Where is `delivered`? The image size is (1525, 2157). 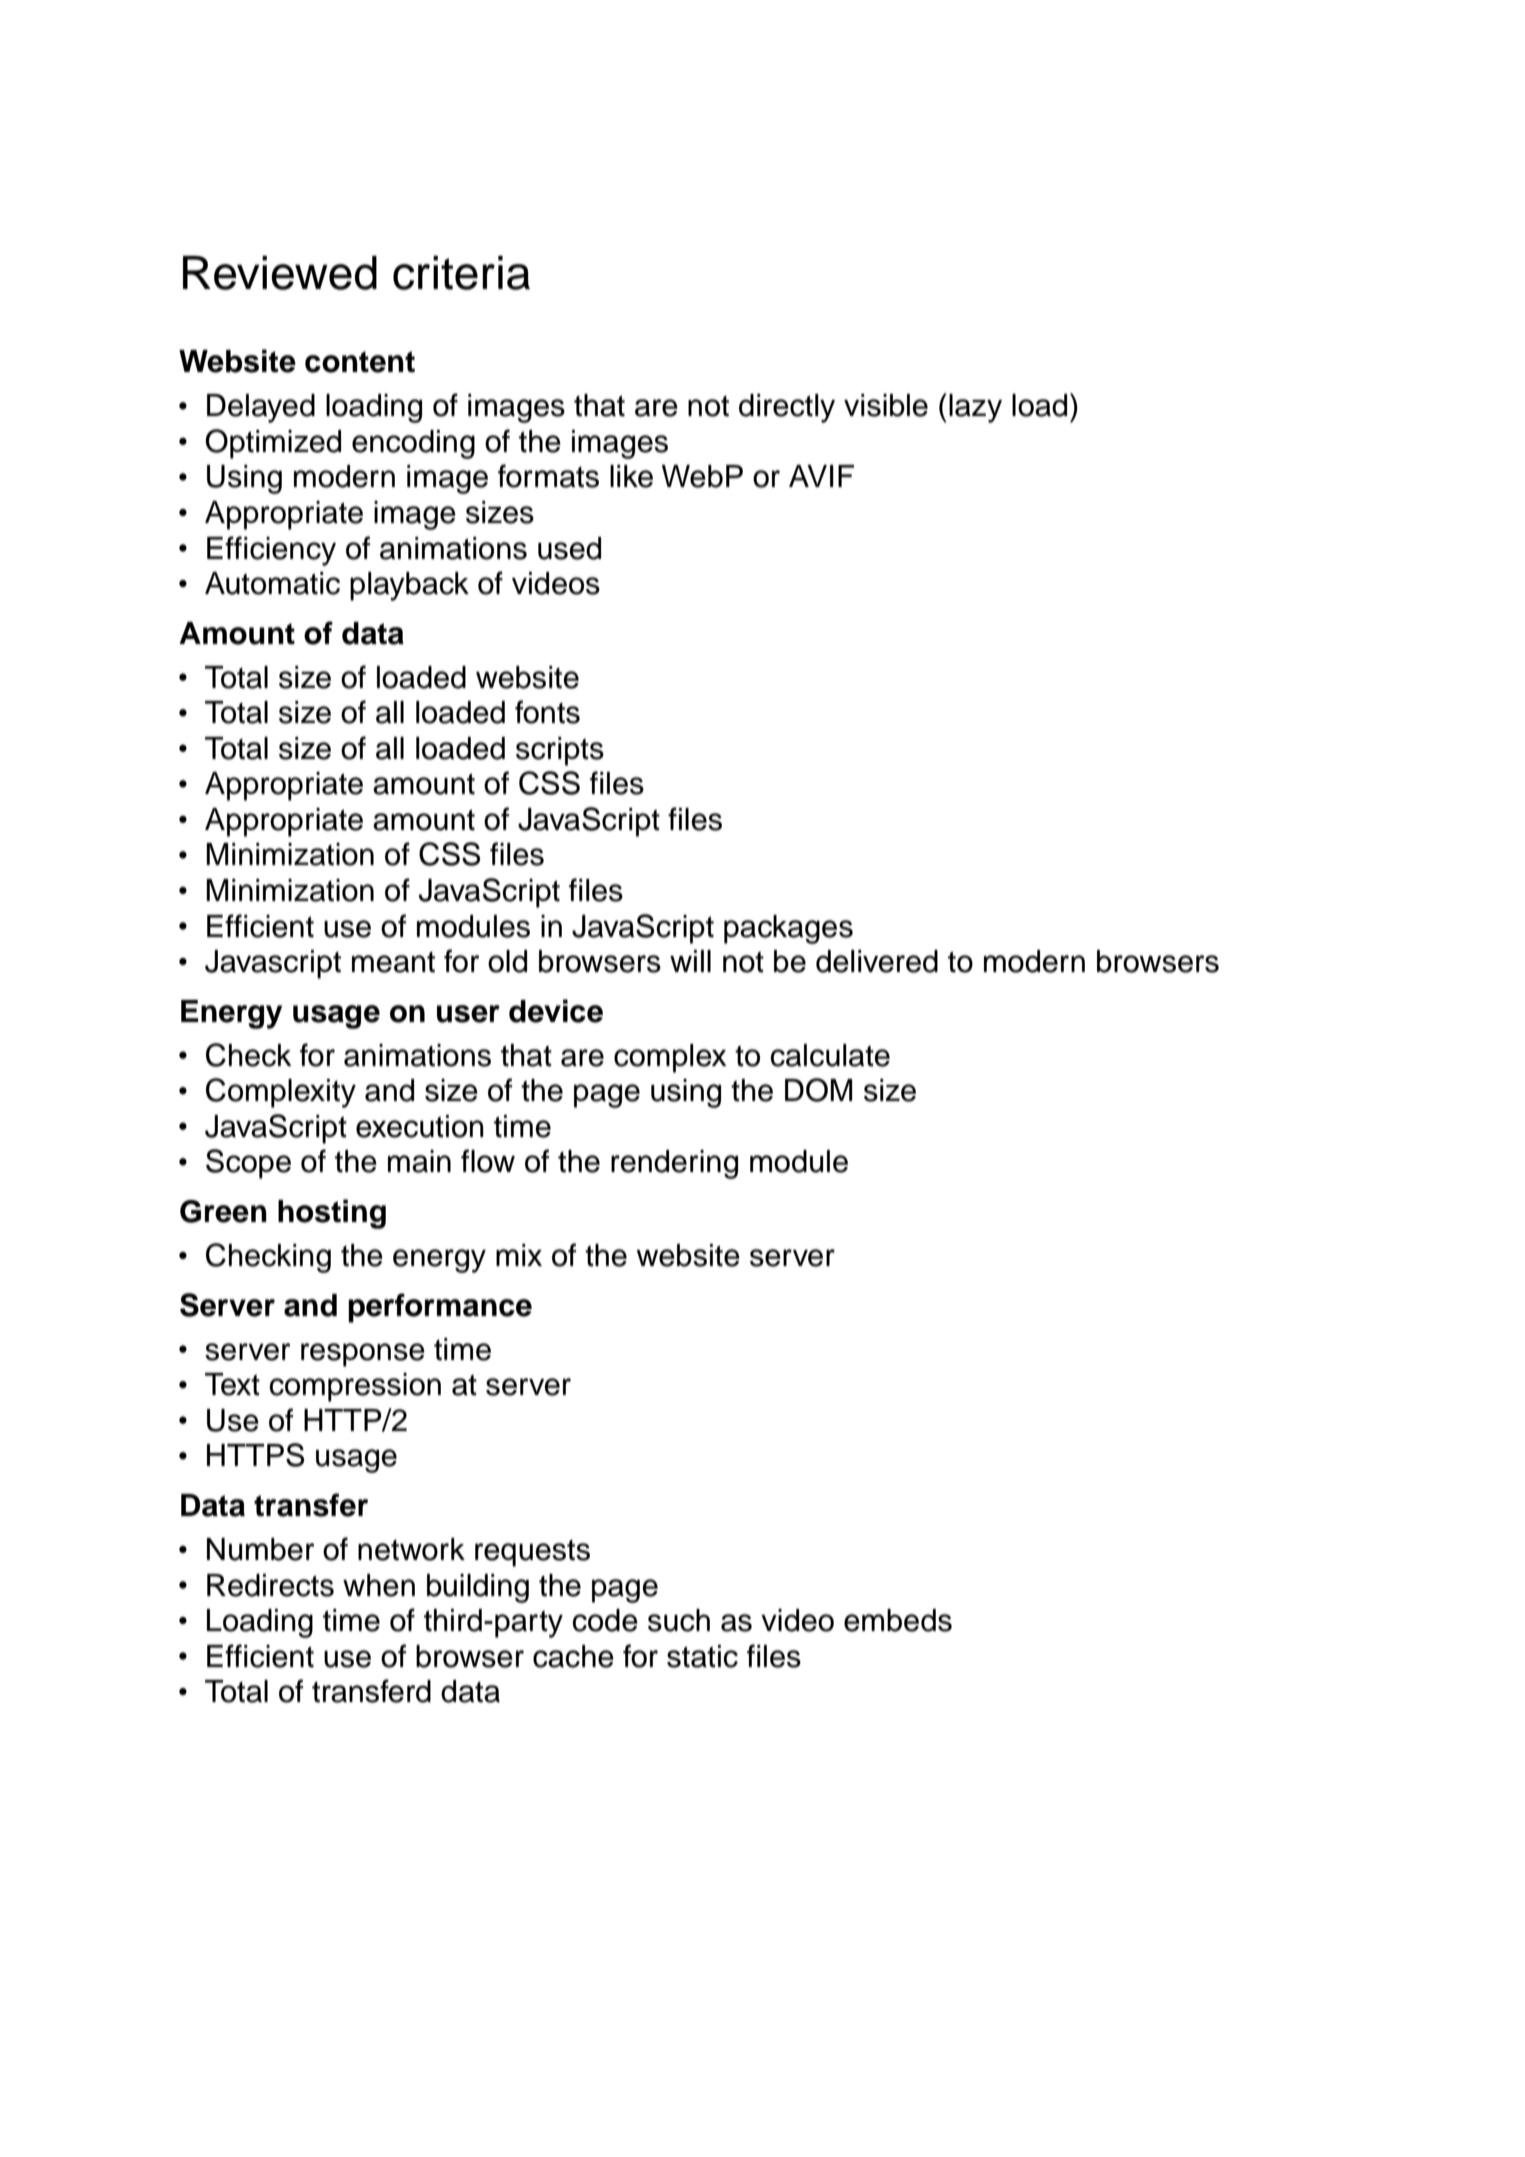 delivered is located at coordinates (877, 961).
